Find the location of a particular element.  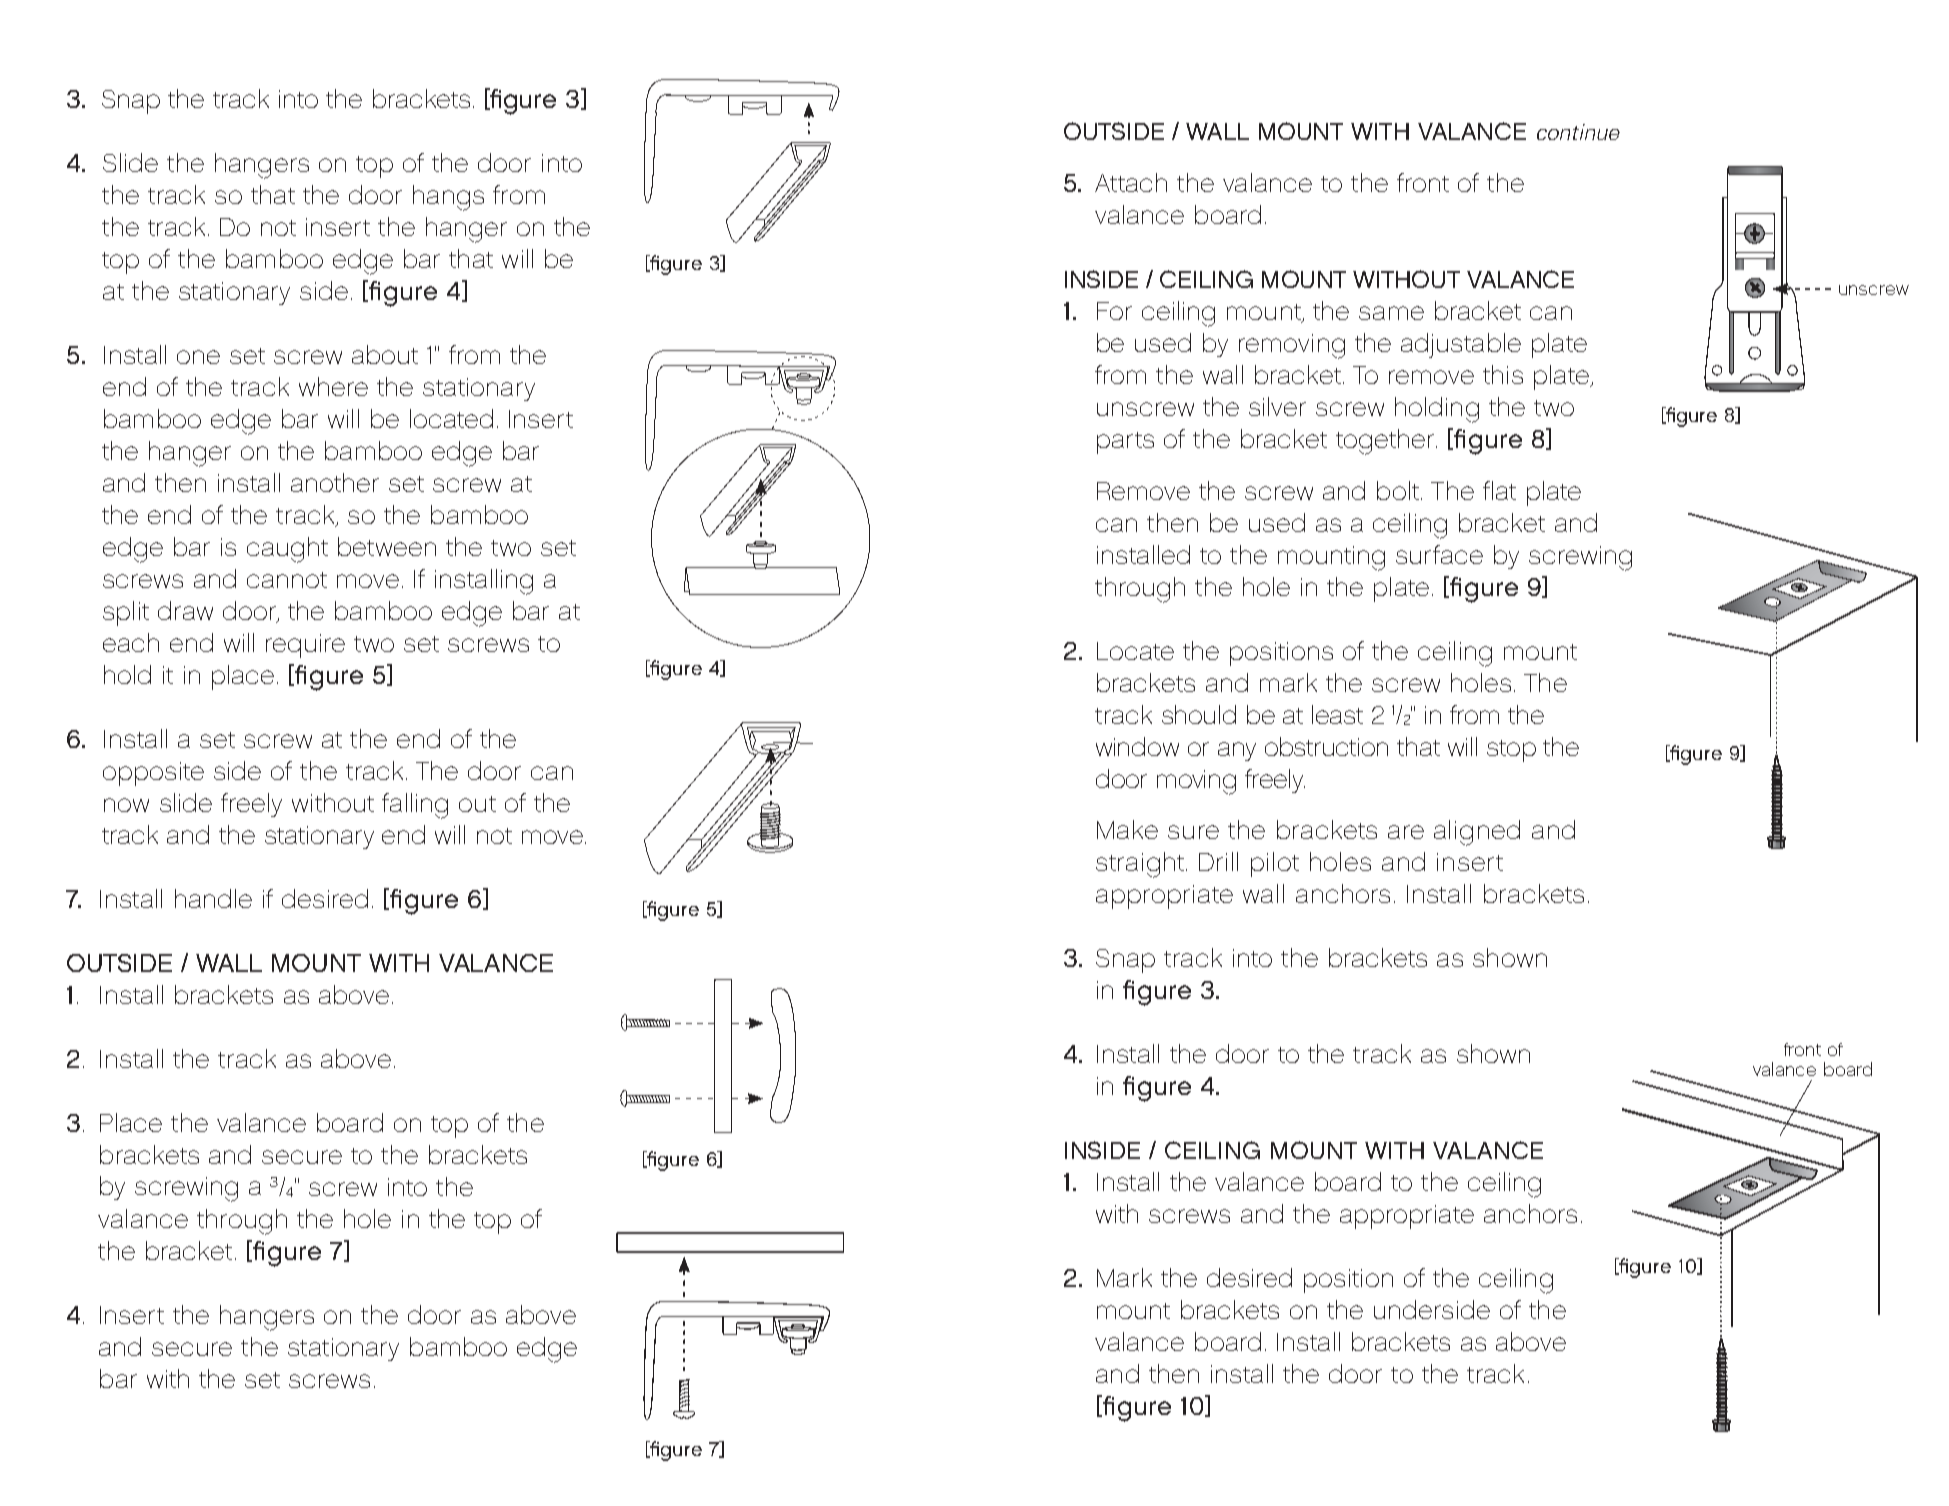

handle is located at coordinates (213, 898).
